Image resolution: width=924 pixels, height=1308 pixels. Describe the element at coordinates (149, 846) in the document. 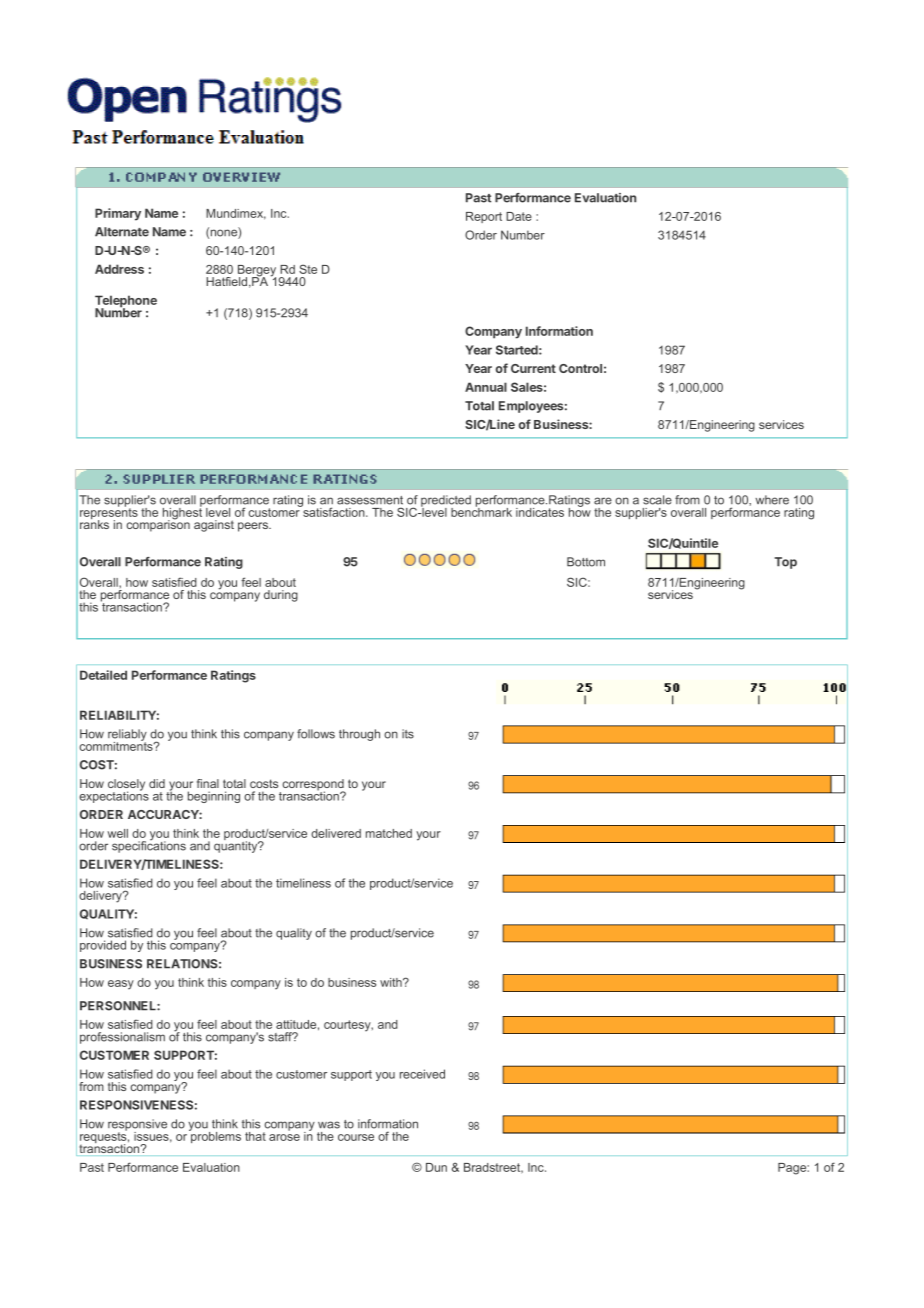

I see `specifications` at that location.
